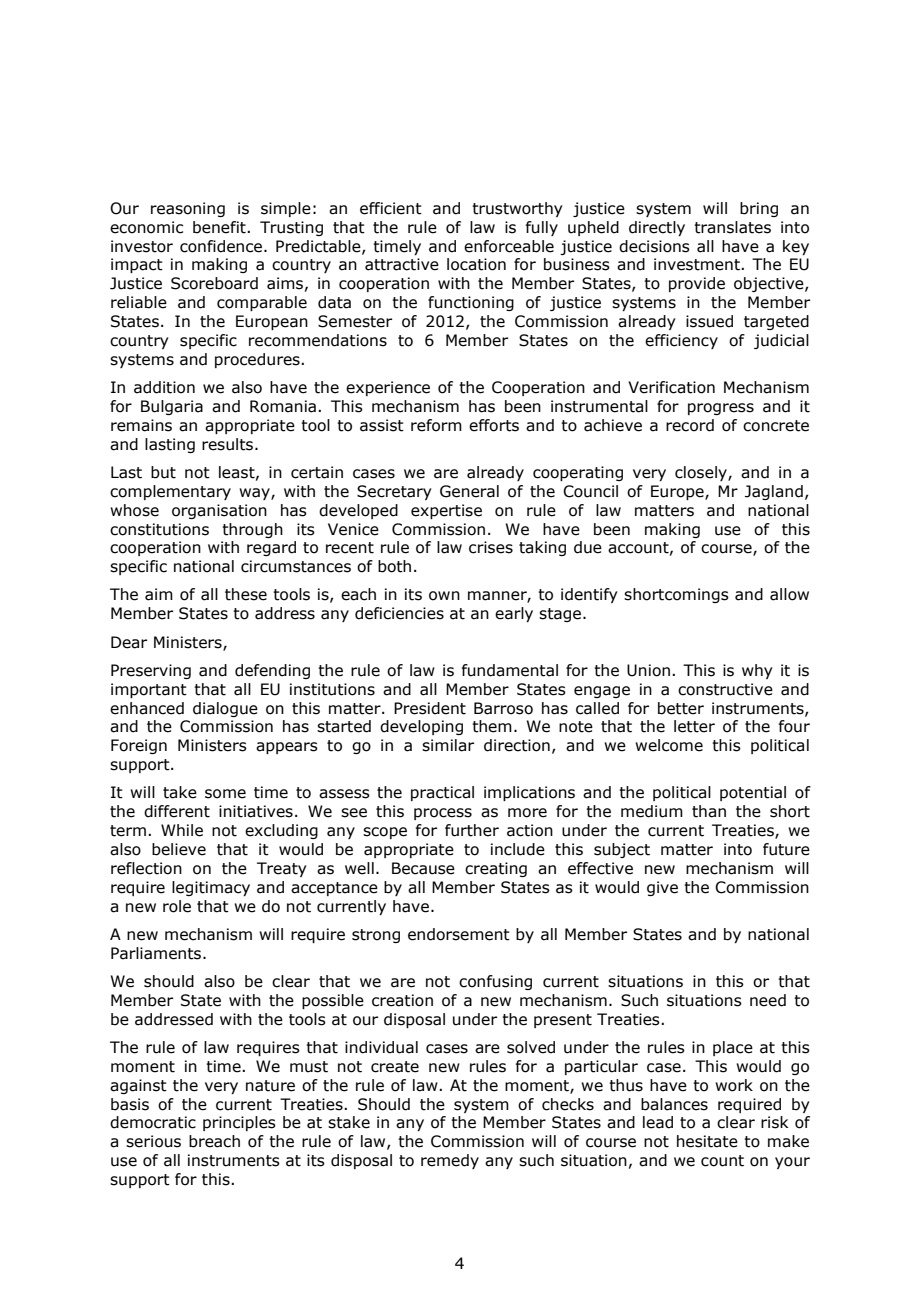 The width and height of the screenshot is (924, 1308). Describe the element at coordinates (430, 708) in the screenshot. I see `President` at that location.
